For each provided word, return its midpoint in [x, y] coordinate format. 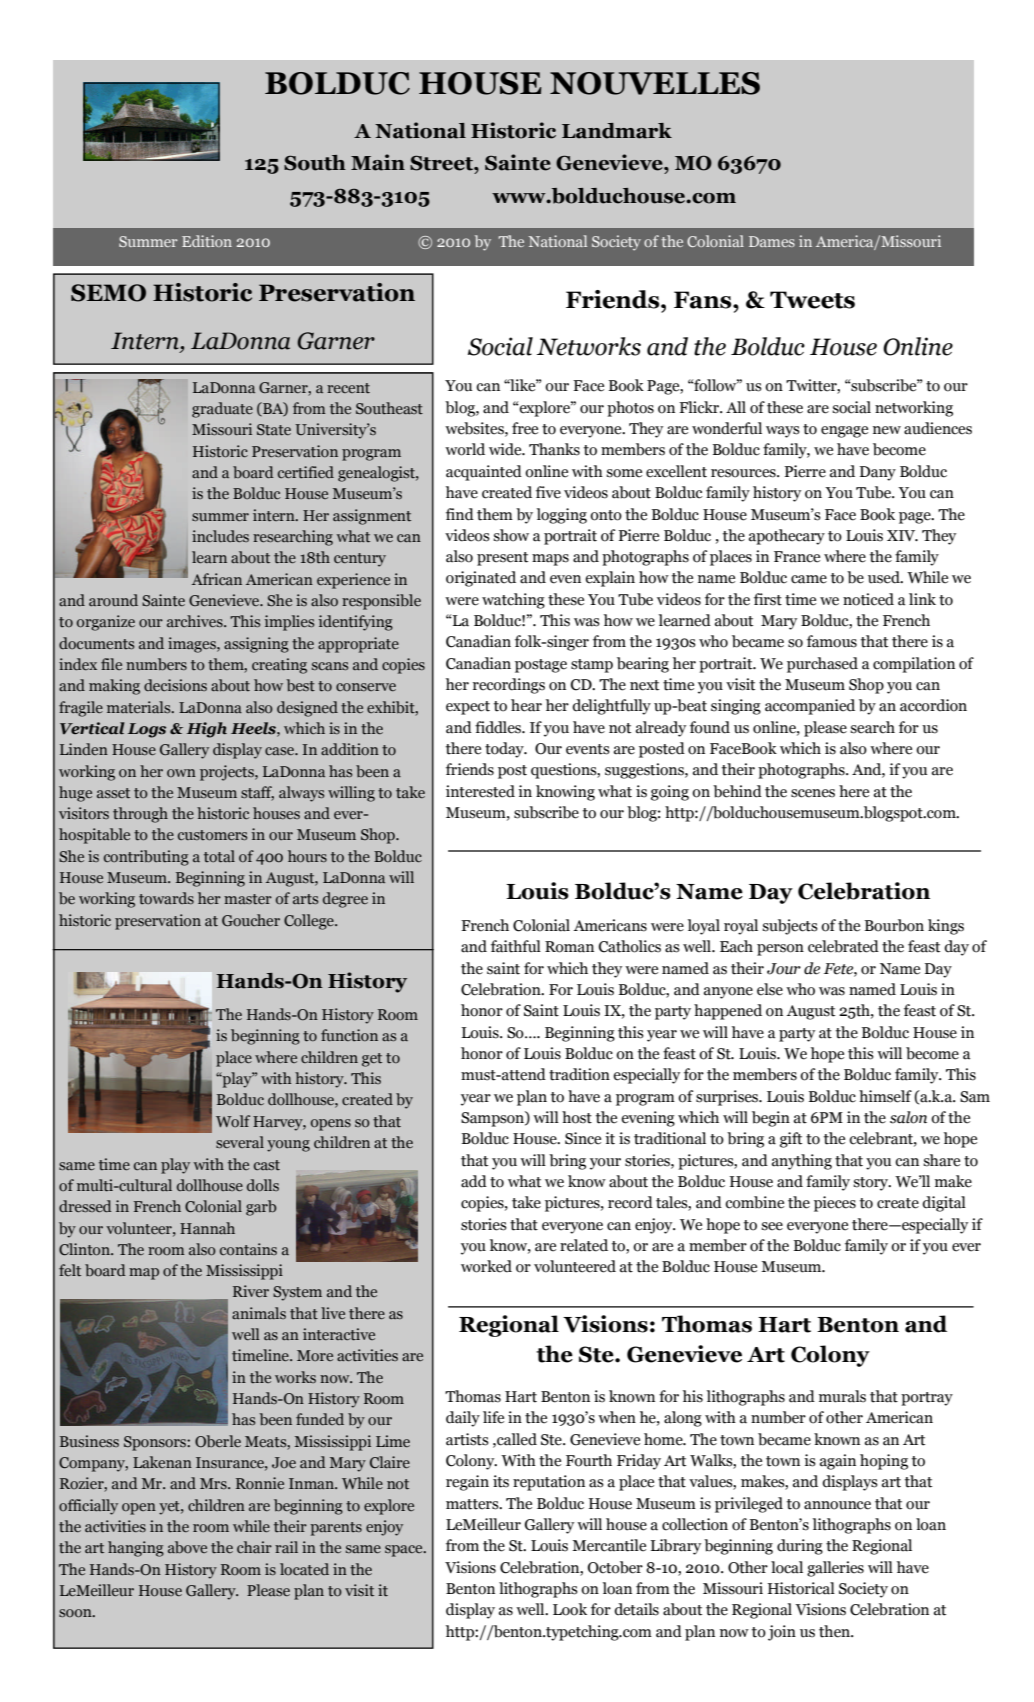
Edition [207, 241]
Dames [772, 241]
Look [570, 1609]
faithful [516, 946]
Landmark [617, 131]
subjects [790, 927]
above [187, 1547]
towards [166, 898]
